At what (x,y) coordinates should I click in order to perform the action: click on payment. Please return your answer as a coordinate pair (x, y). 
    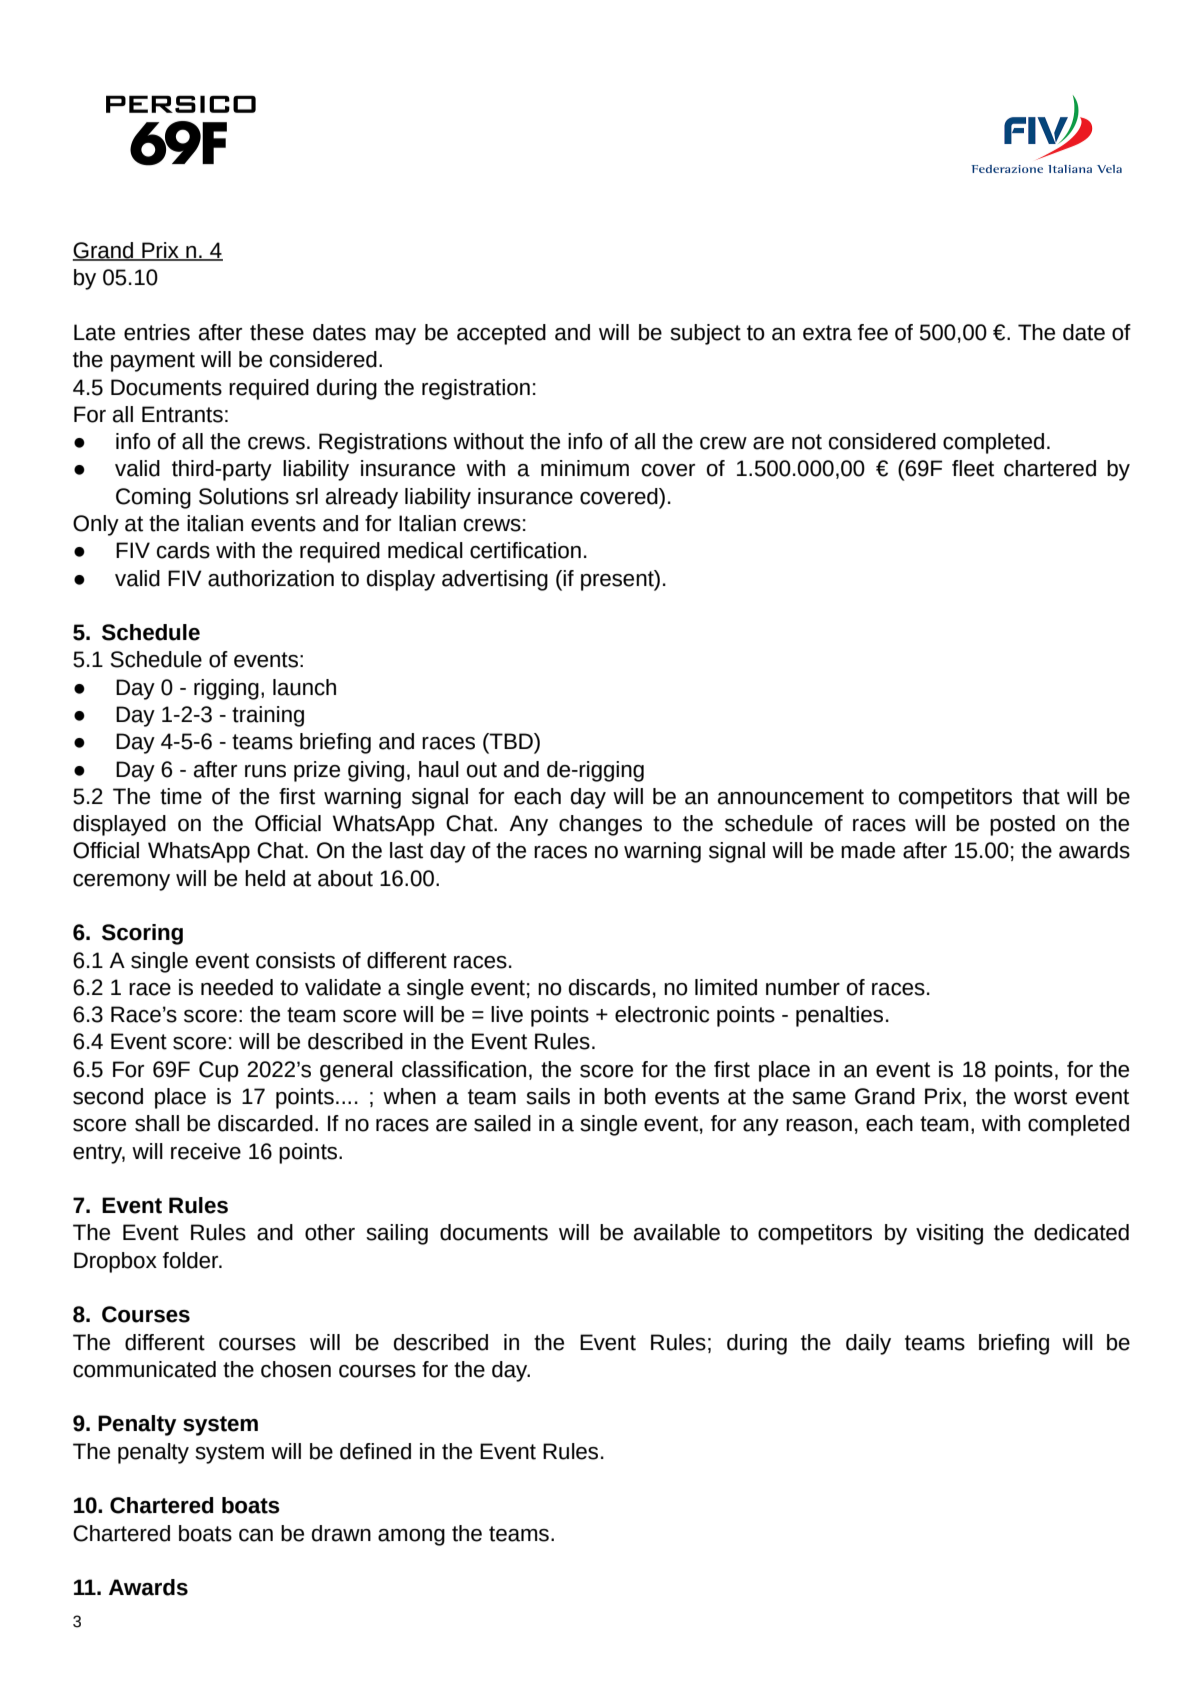
    Looking at the image, I should click on (153, 362).
